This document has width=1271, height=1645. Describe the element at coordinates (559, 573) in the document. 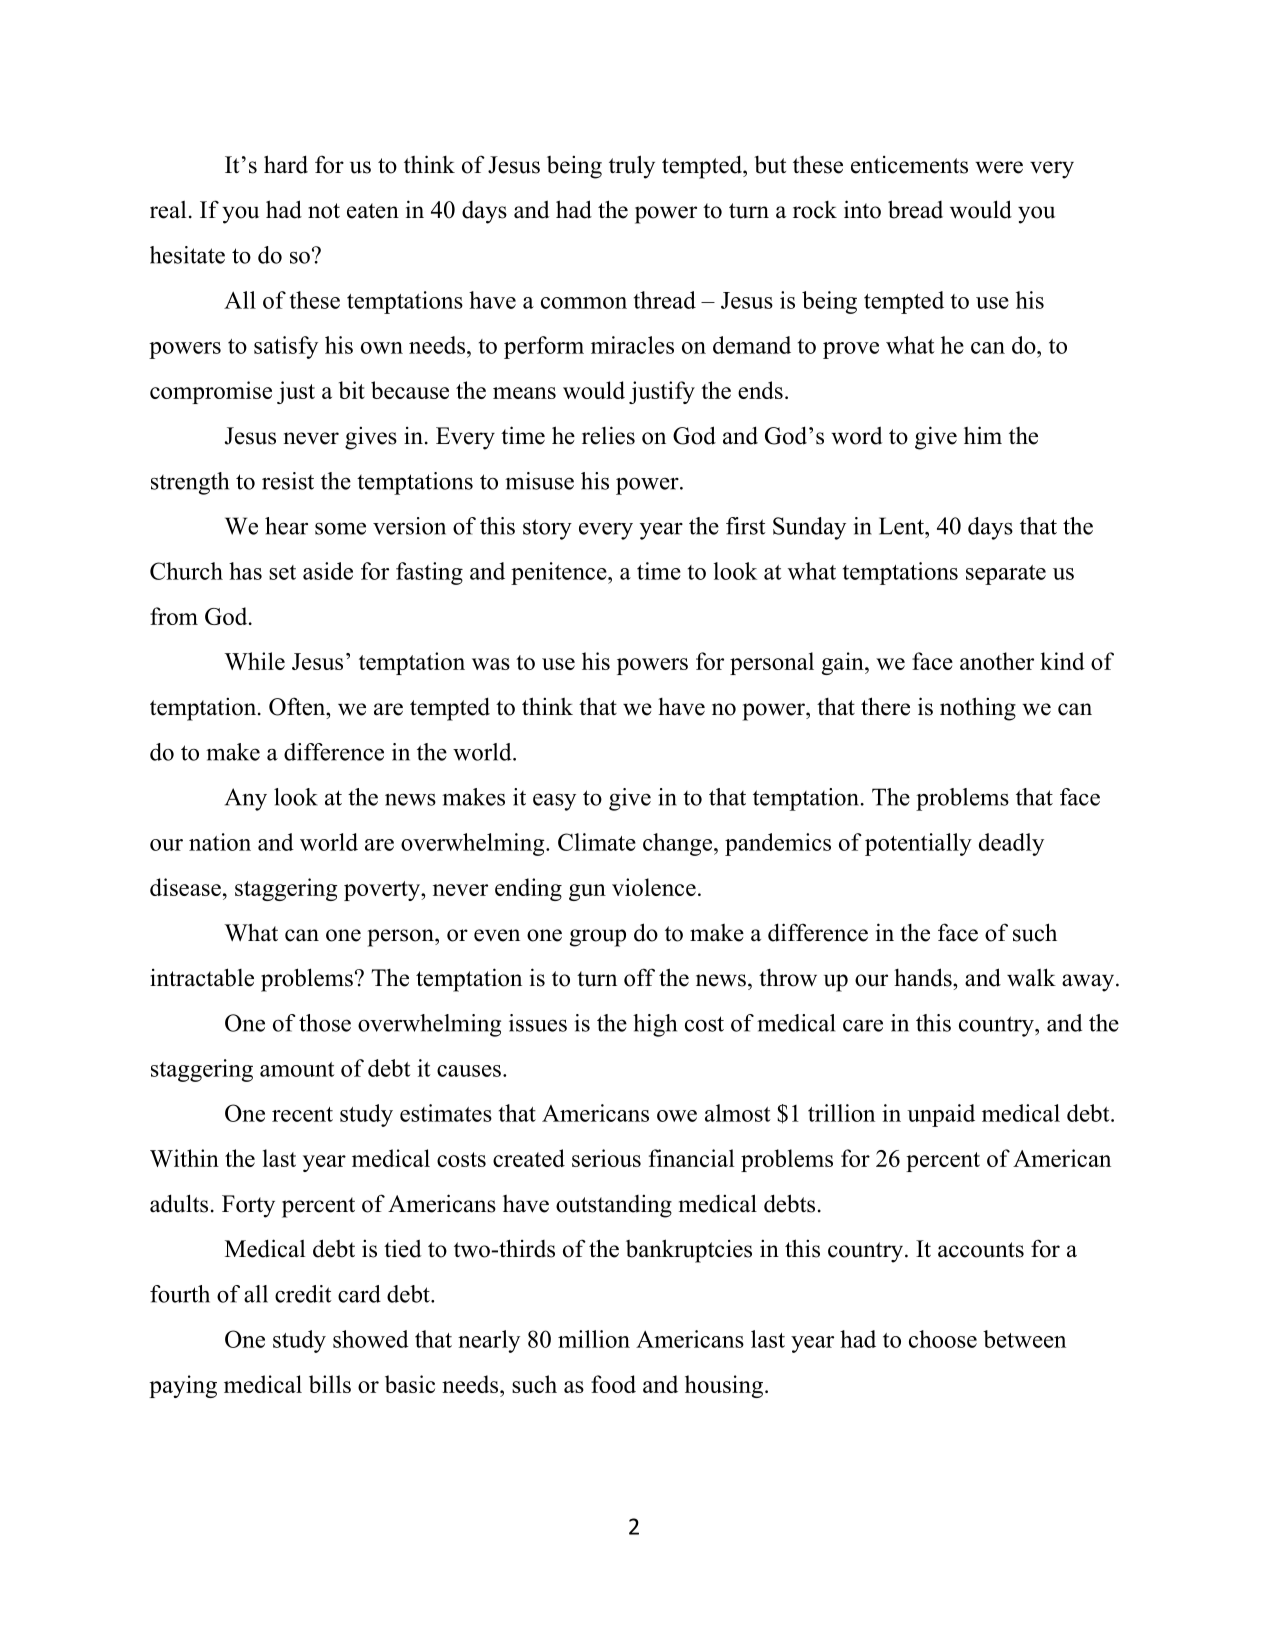

I see `penitence` at that location.
